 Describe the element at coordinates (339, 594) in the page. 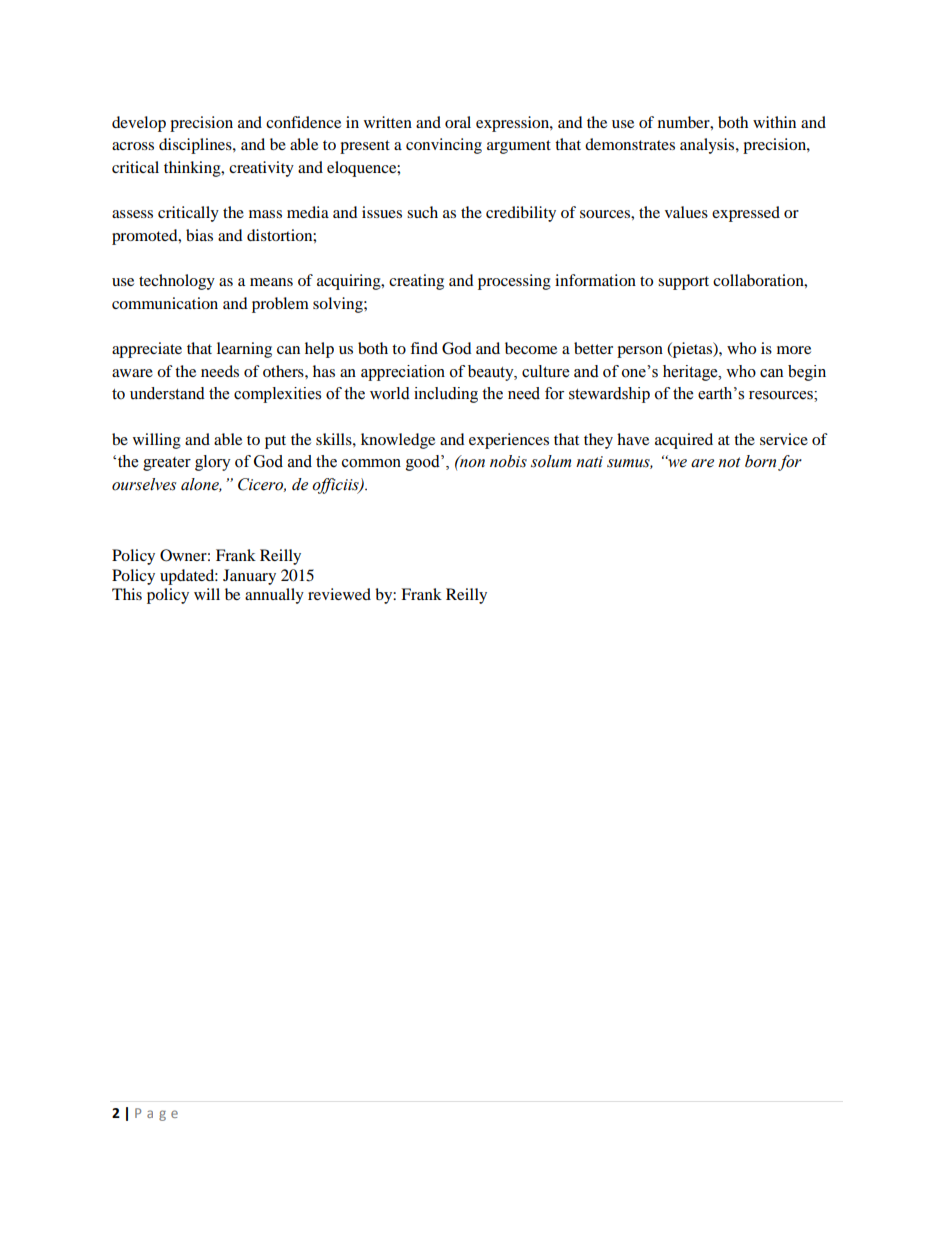

I see `reviewed` at that location.
